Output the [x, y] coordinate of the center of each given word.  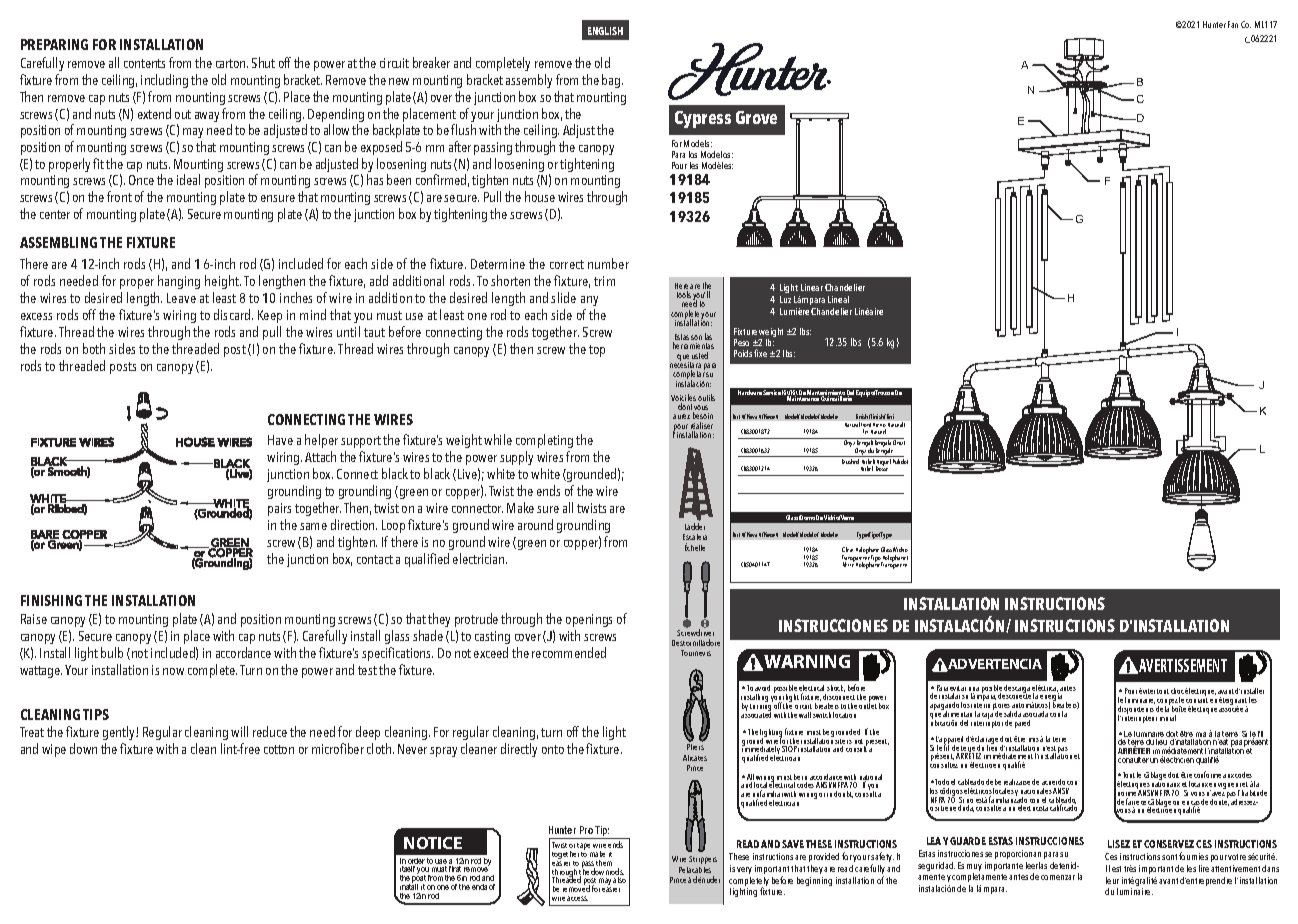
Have [280, 440]
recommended [569, 652]
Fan [1233, 24]
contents [144, 63]
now [173, 671]
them [604, 863]
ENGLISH [605, 31]
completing [544, 441]
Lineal [838, 299]
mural [1168, 718]
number [608, 263]
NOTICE [433, 843]
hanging [179, 282]
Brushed [850, 461]
